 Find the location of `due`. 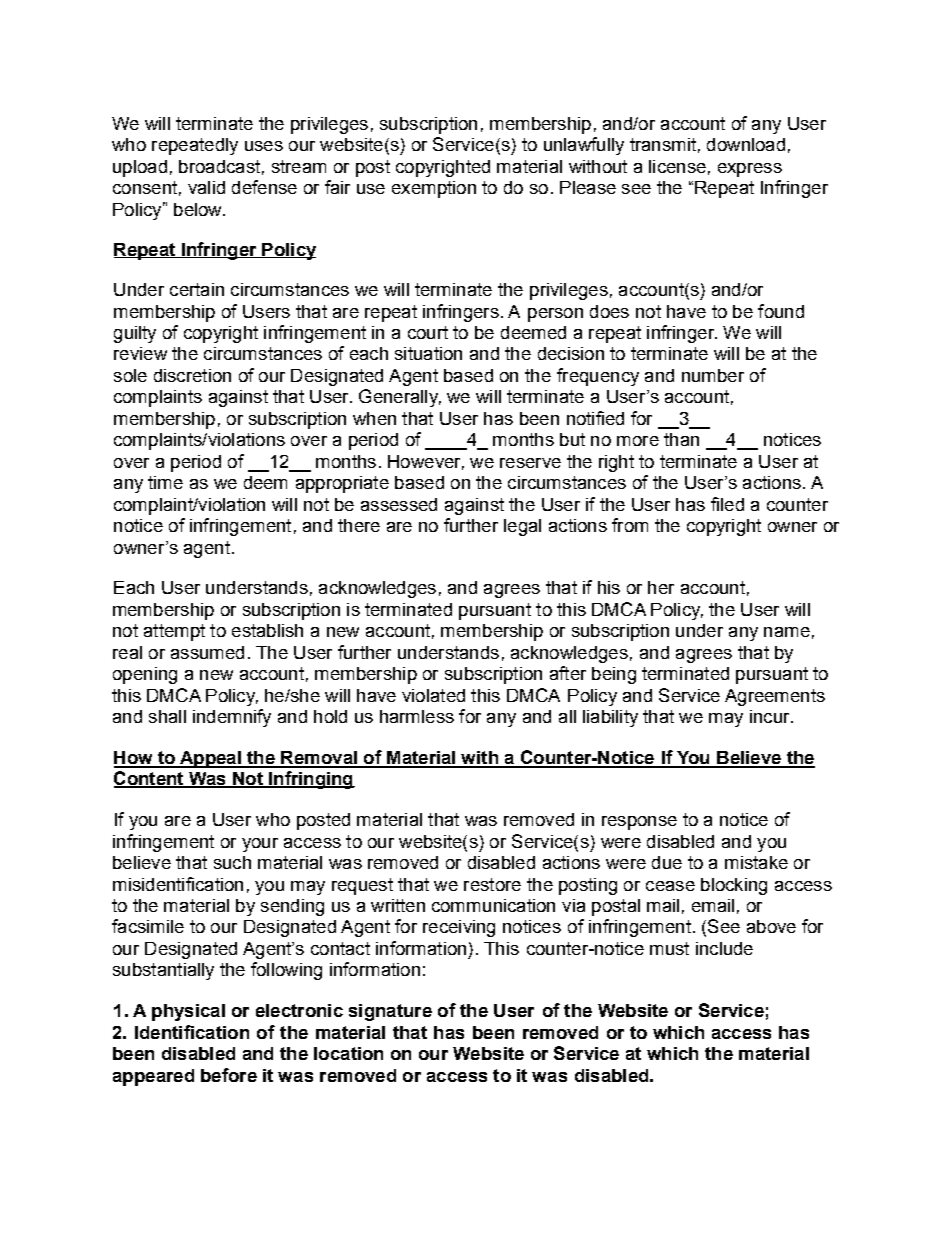

due is located at coordinates (667, 862).
